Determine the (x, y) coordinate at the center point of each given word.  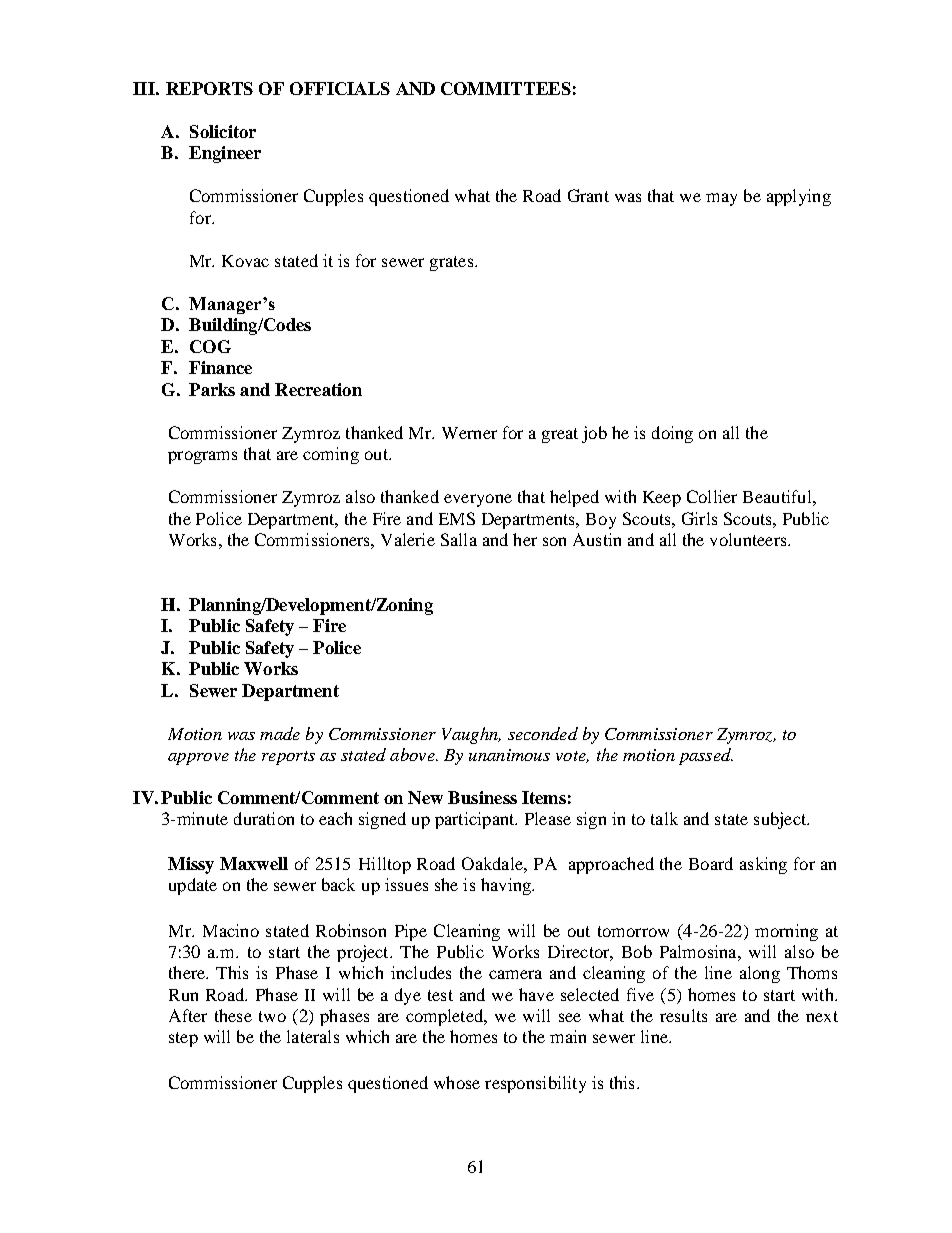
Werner (469, 433)
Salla (459, 539)
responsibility (535, 1084)
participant (476, 820)
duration (264, 818)
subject (781, 820)
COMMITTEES (506, 88)
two (272, 1016)
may (721, 199)
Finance (220, 367)
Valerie (408, 539)
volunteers (749, 539)
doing (672, 434)
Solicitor (223, 131)
